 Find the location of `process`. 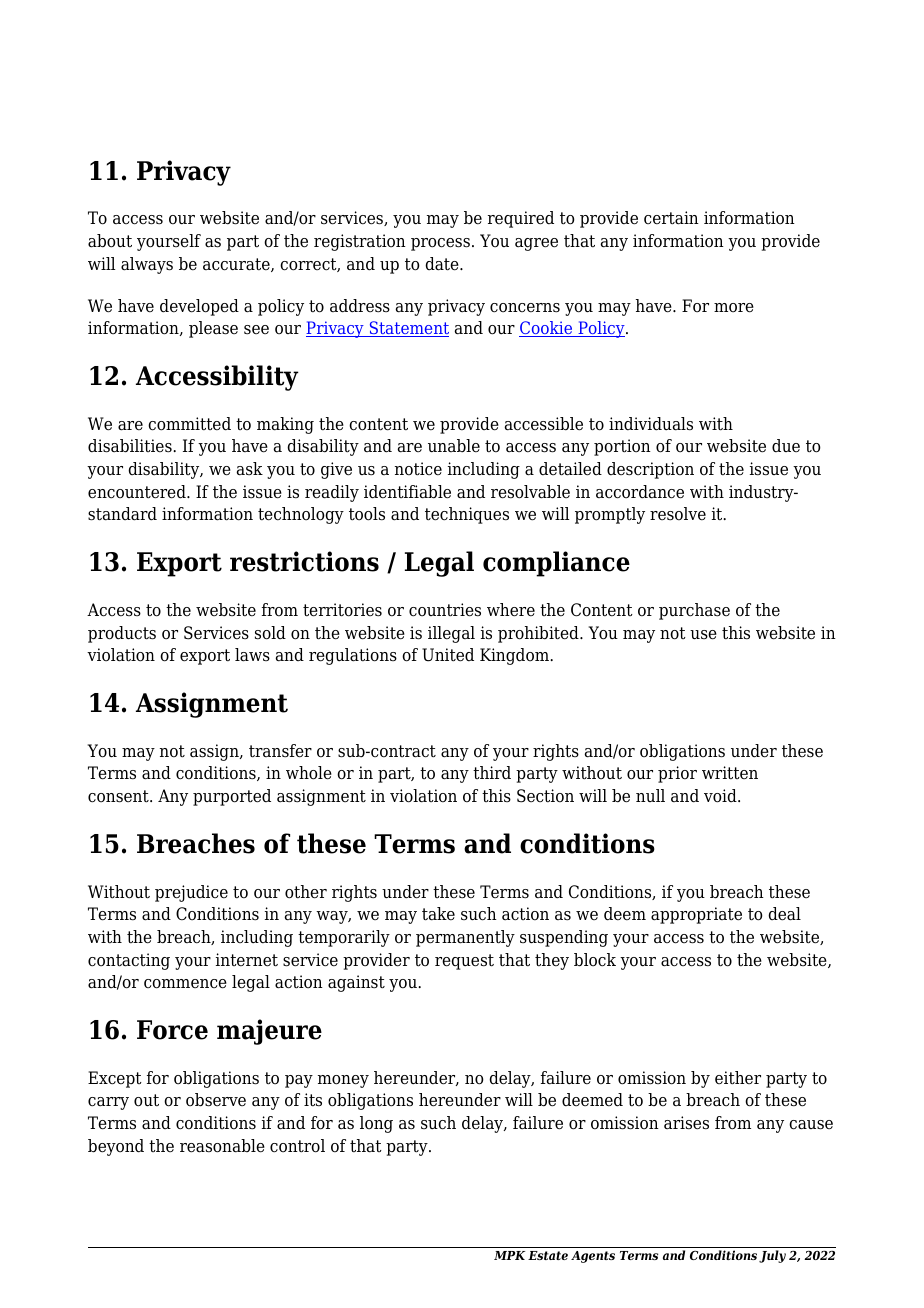

process is located at coordinates (440, 244).
